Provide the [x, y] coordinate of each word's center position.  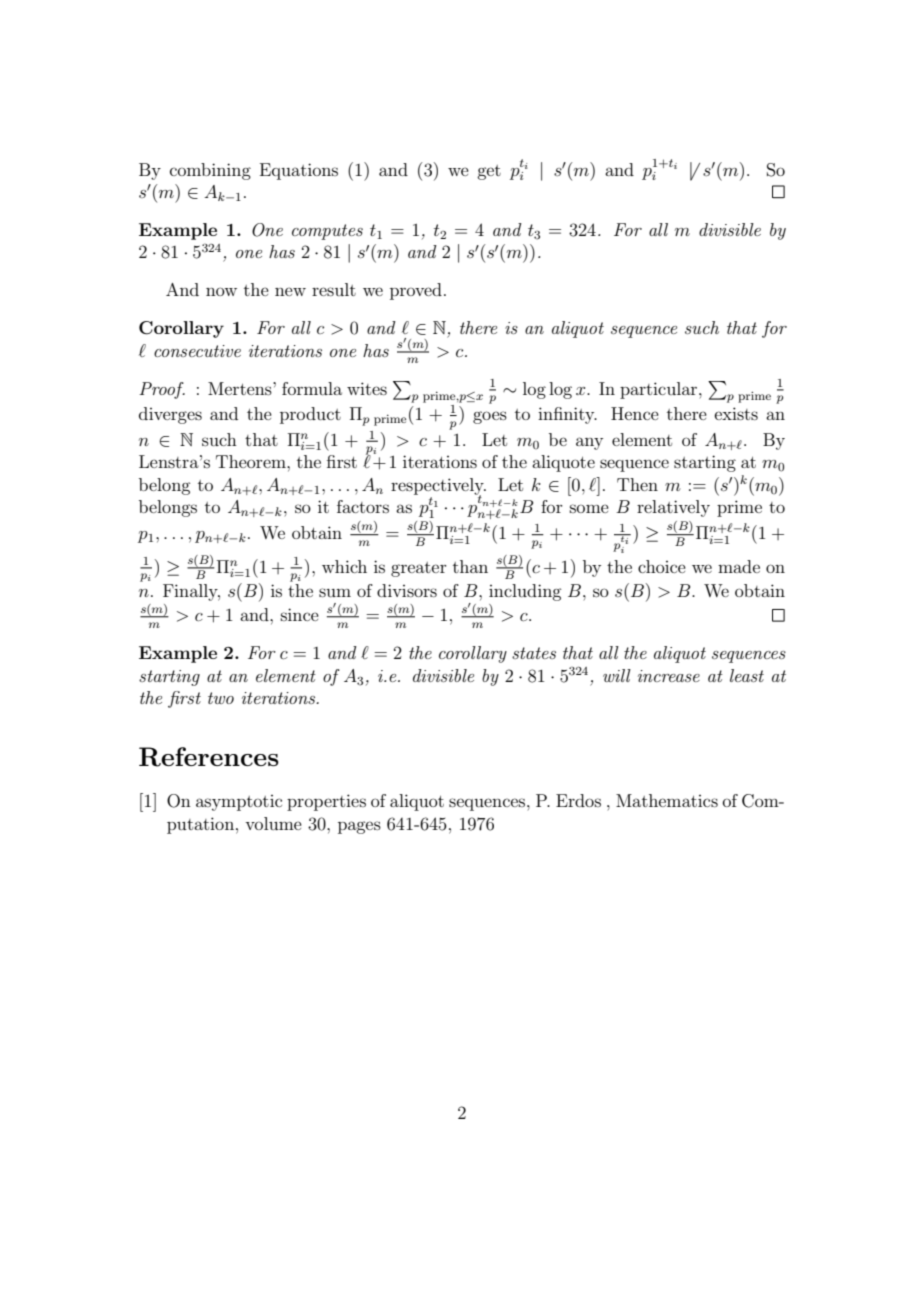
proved [416, 291]
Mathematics [667, 800]
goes [490, 417]
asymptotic [239, 803]
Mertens [241, 388]
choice [662, 566]
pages [359, 827]
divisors [407, 590]
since [300, 614]
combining [210, 171]
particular [660, 390]
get [489, 172]
